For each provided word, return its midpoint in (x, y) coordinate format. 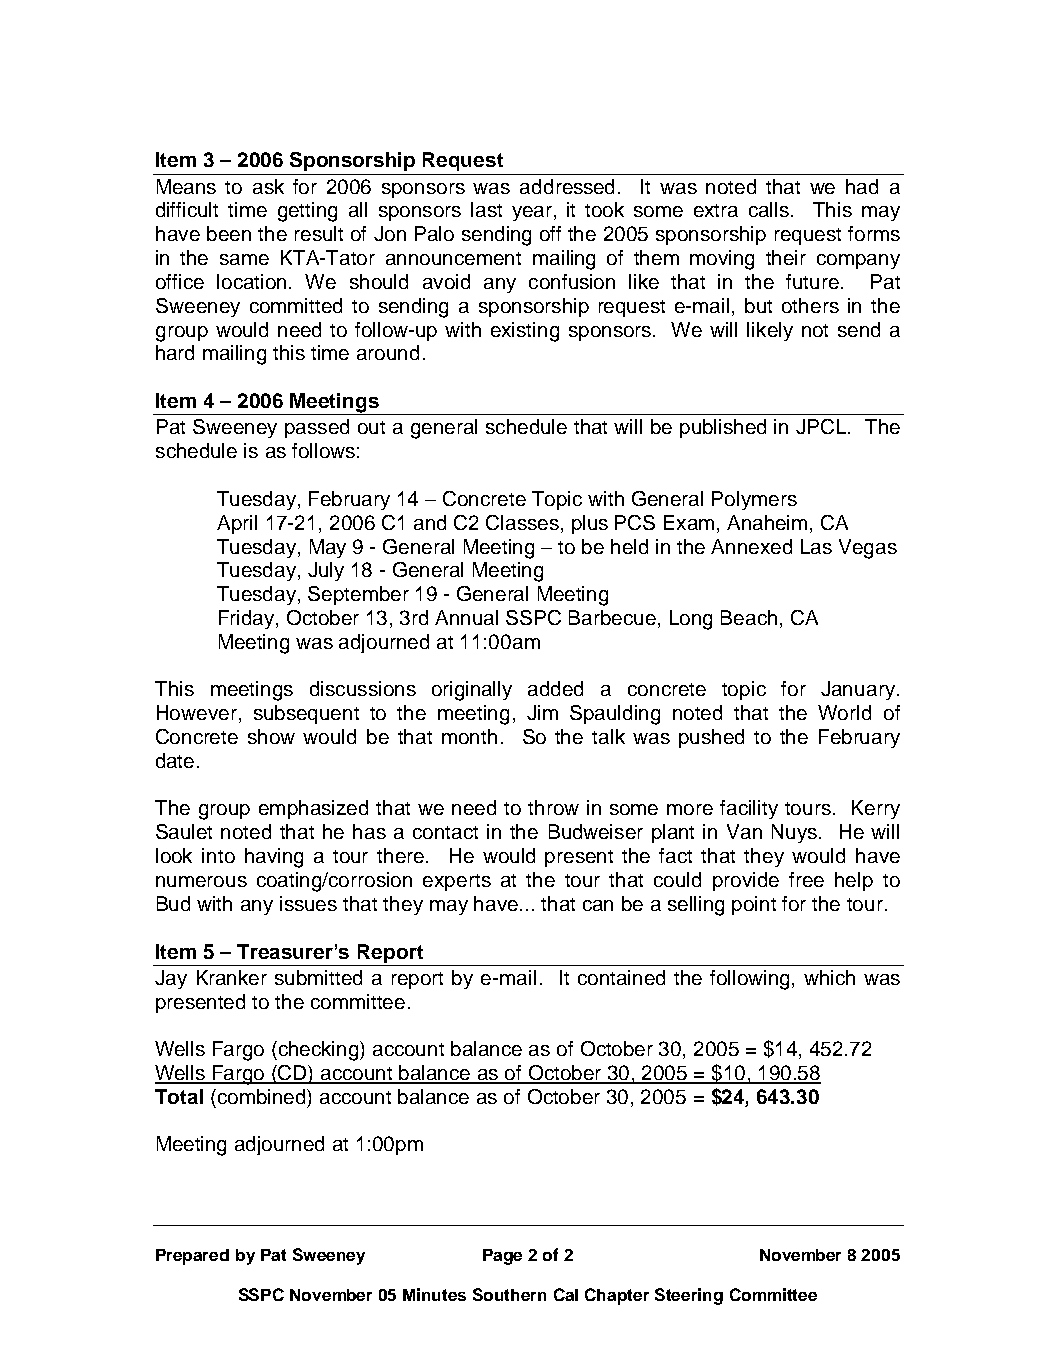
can (598, 905)
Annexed (751, 546)
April (237, 524)
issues (308, 903)
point (754, 905)
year (532, 213)
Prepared (192, 1257)
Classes (522, 522)
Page (502, 1257)
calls (770, 209)
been (229, 233)
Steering (689, 1296)
